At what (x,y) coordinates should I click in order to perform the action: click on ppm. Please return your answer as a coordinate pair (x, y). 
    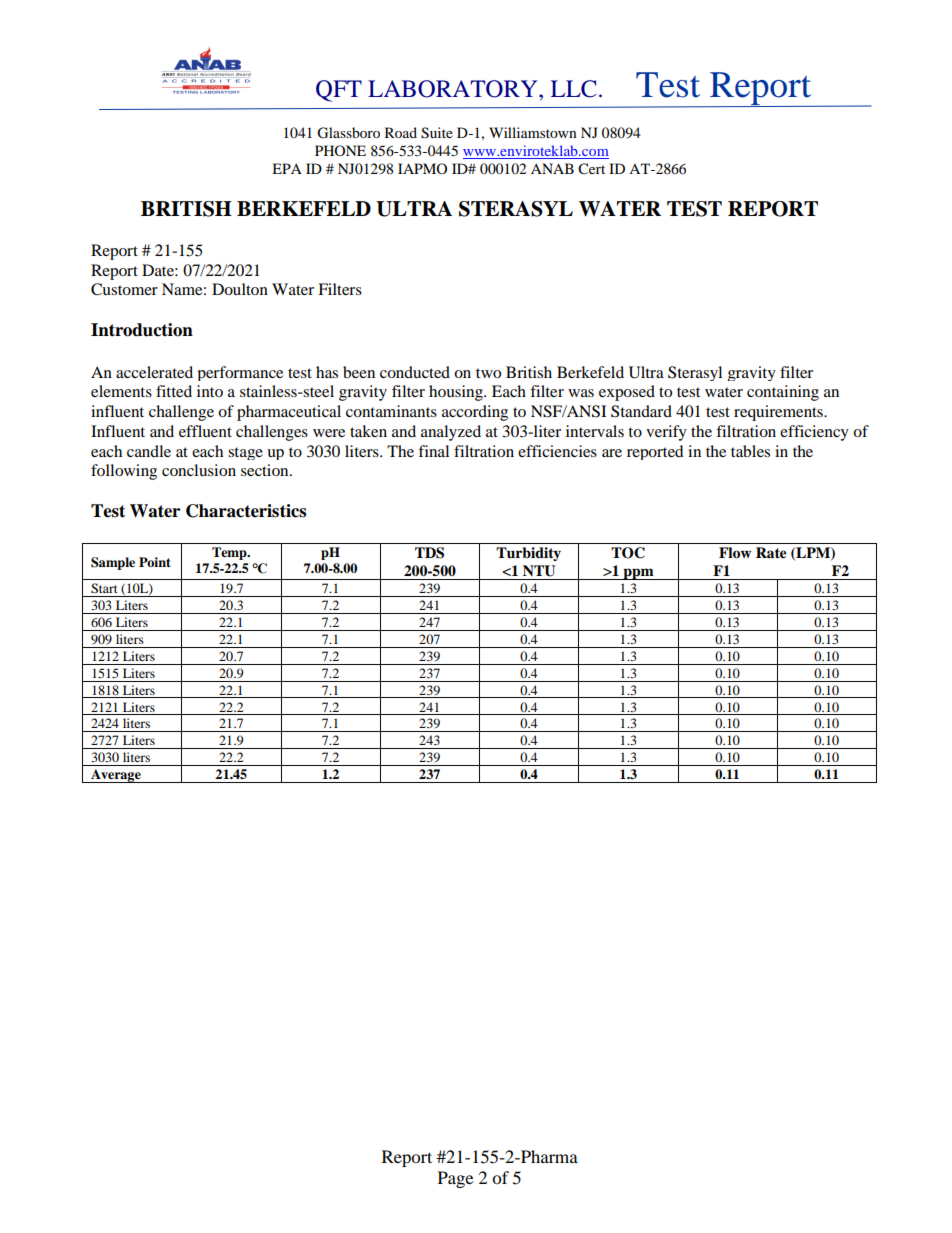
    Looking at the image, I should click on (638, 574).
